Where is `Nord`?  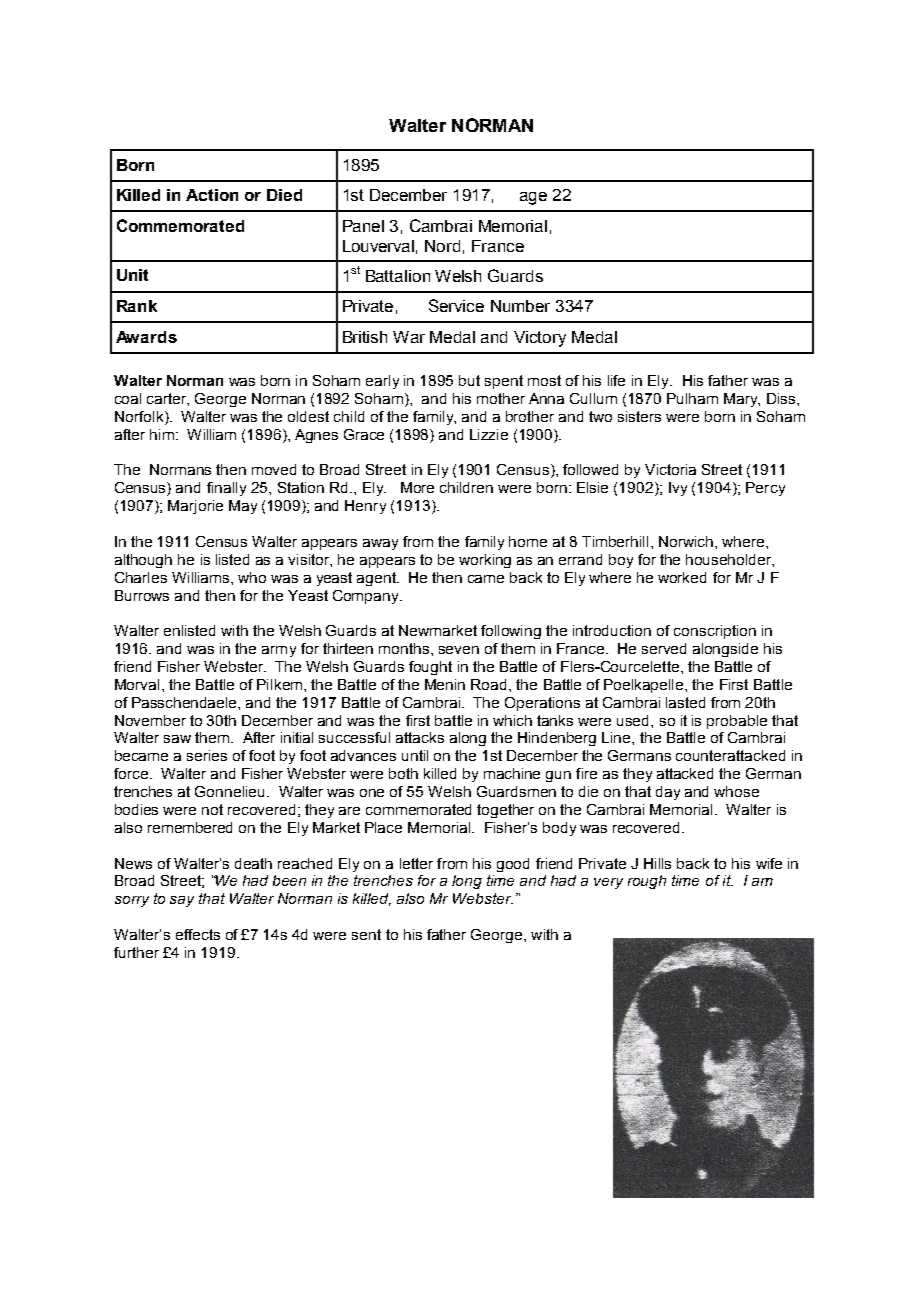
Nord is located at coordinates (442, 246).
